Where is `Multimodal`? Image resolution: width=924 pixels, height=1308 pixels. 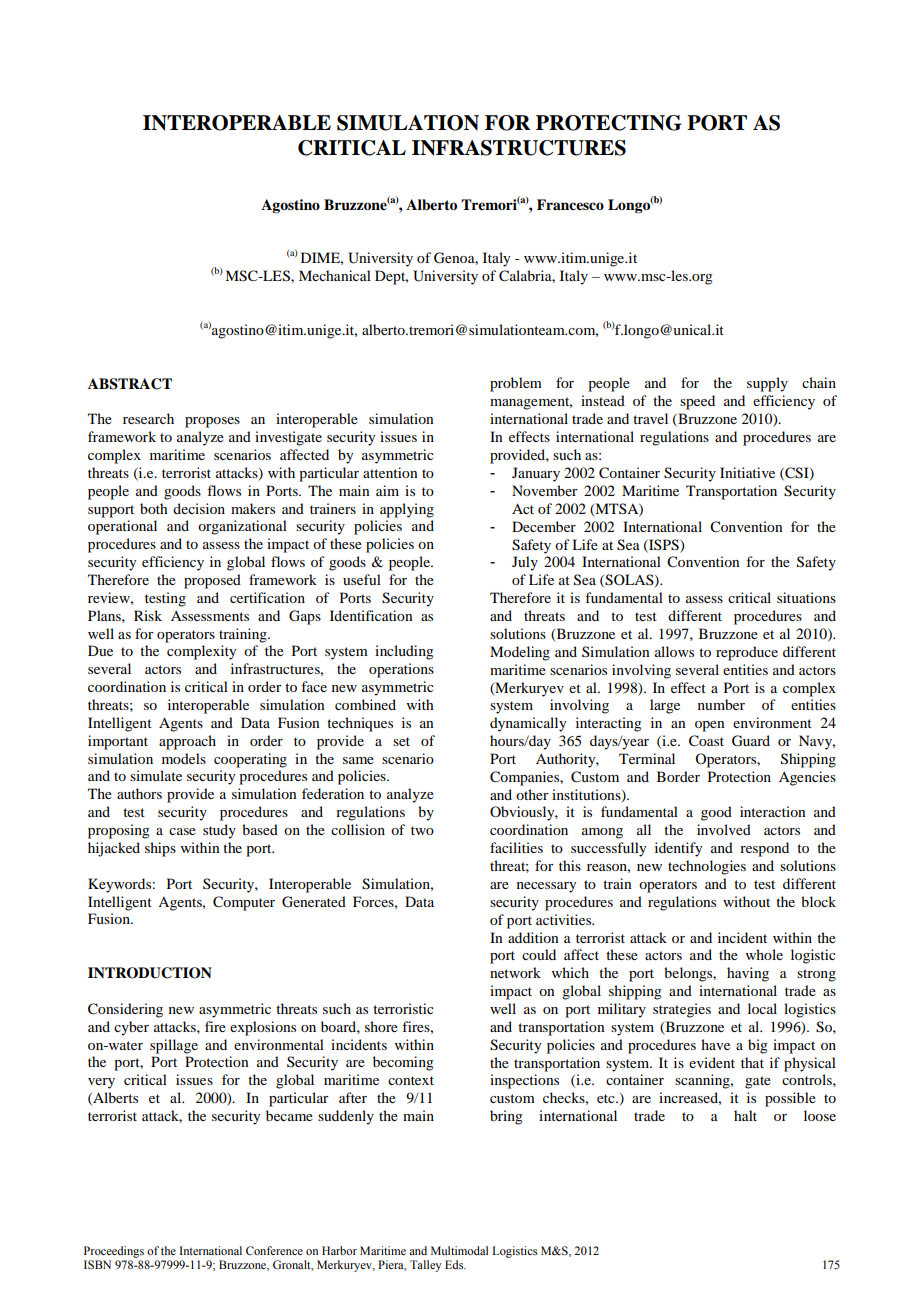 Multimodal is located at coordinates (459, 1250).
